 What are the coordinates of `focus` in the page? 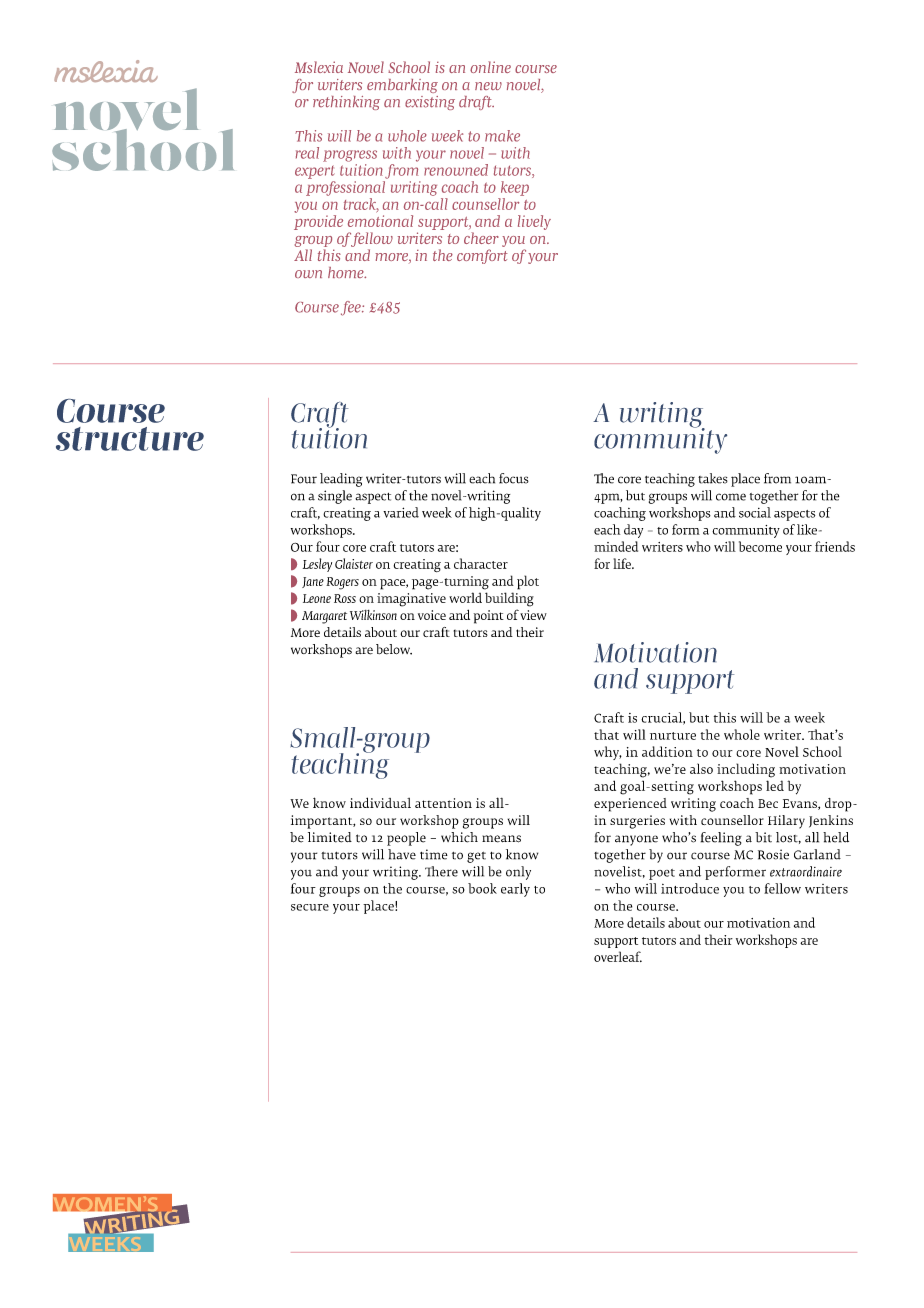 It's located at (514, 478).
